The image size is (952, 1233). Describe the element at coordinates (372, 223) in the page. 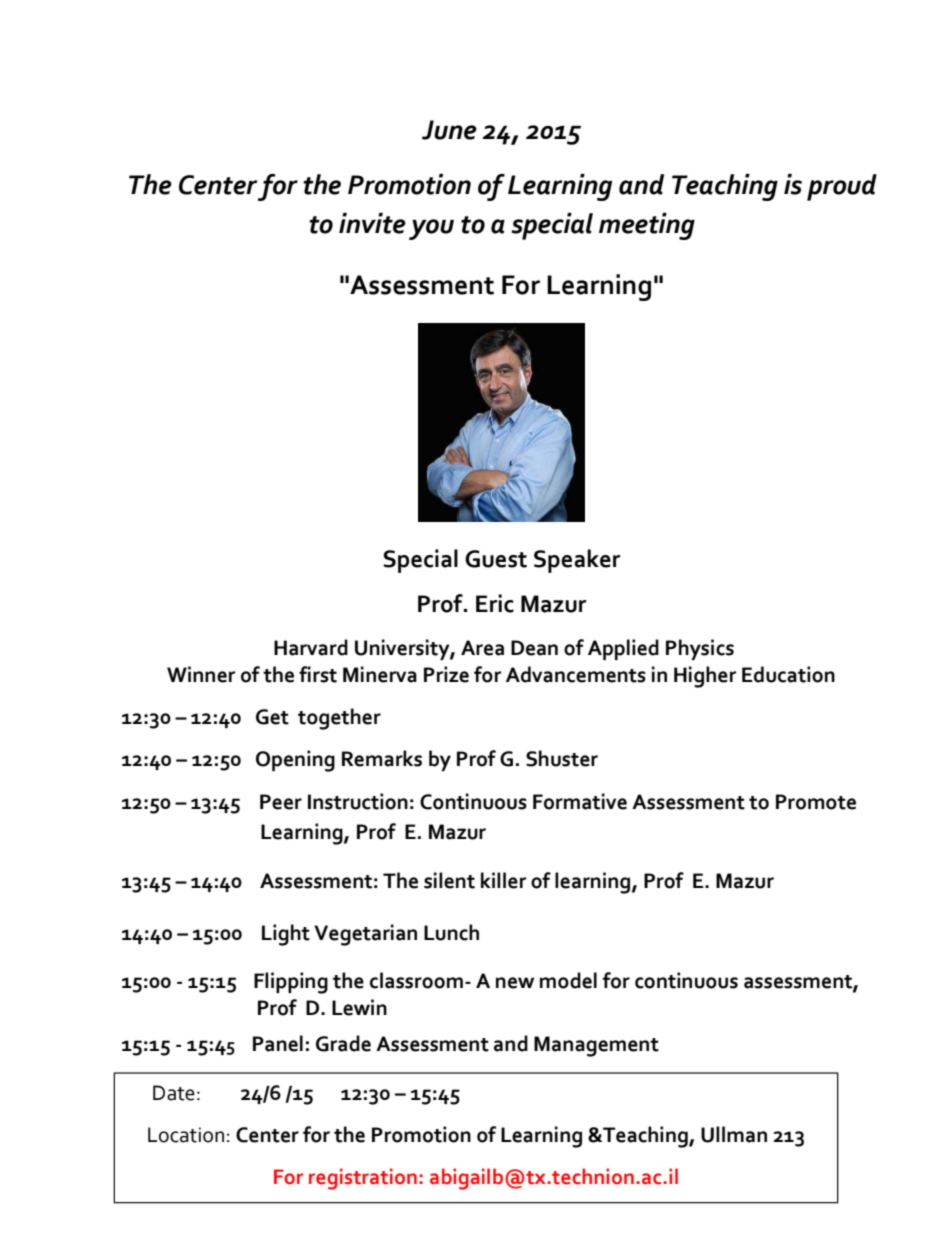

I see `invite` at that location.
